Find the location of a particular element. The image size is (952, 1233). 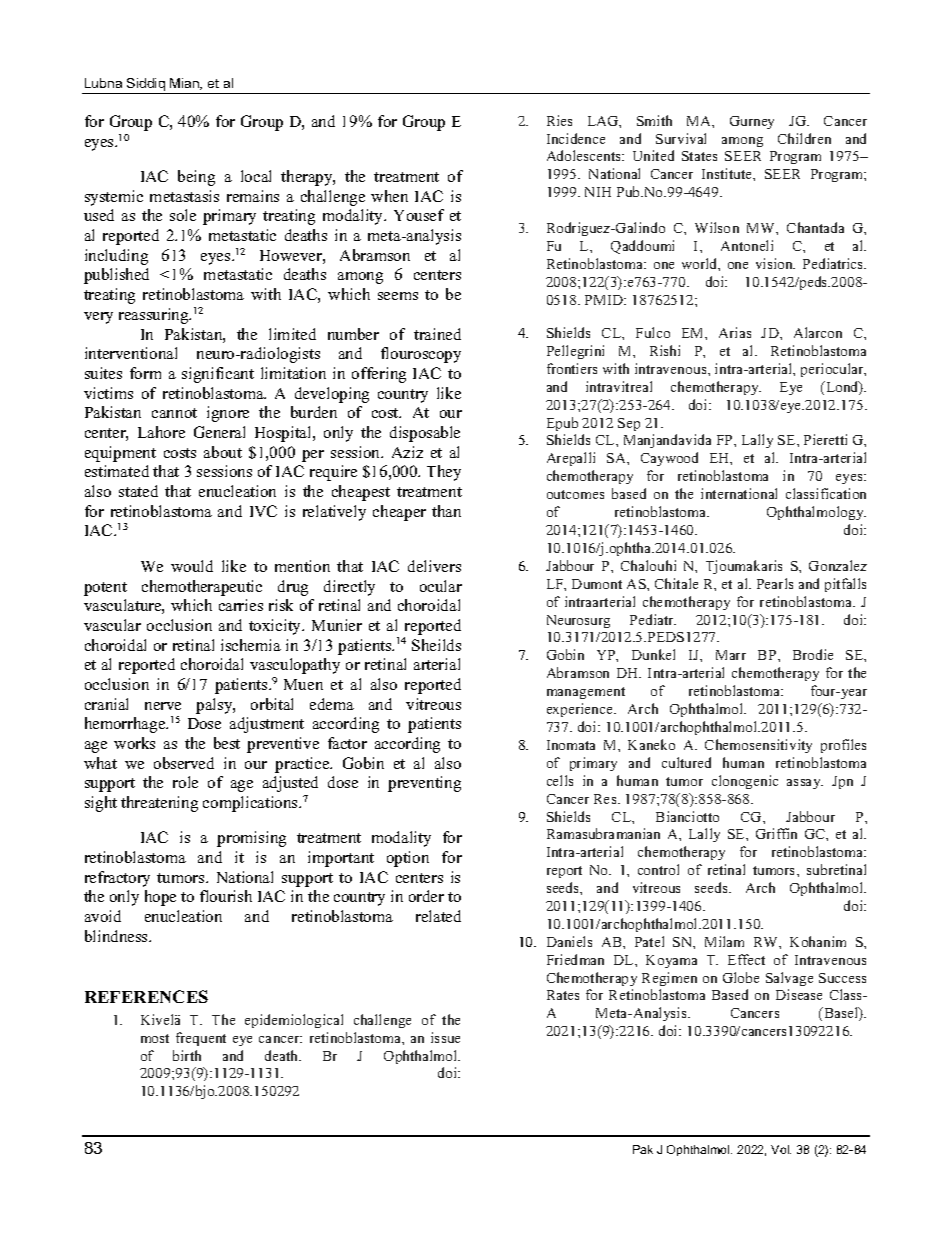

than is located at coordinates (446, 511).
